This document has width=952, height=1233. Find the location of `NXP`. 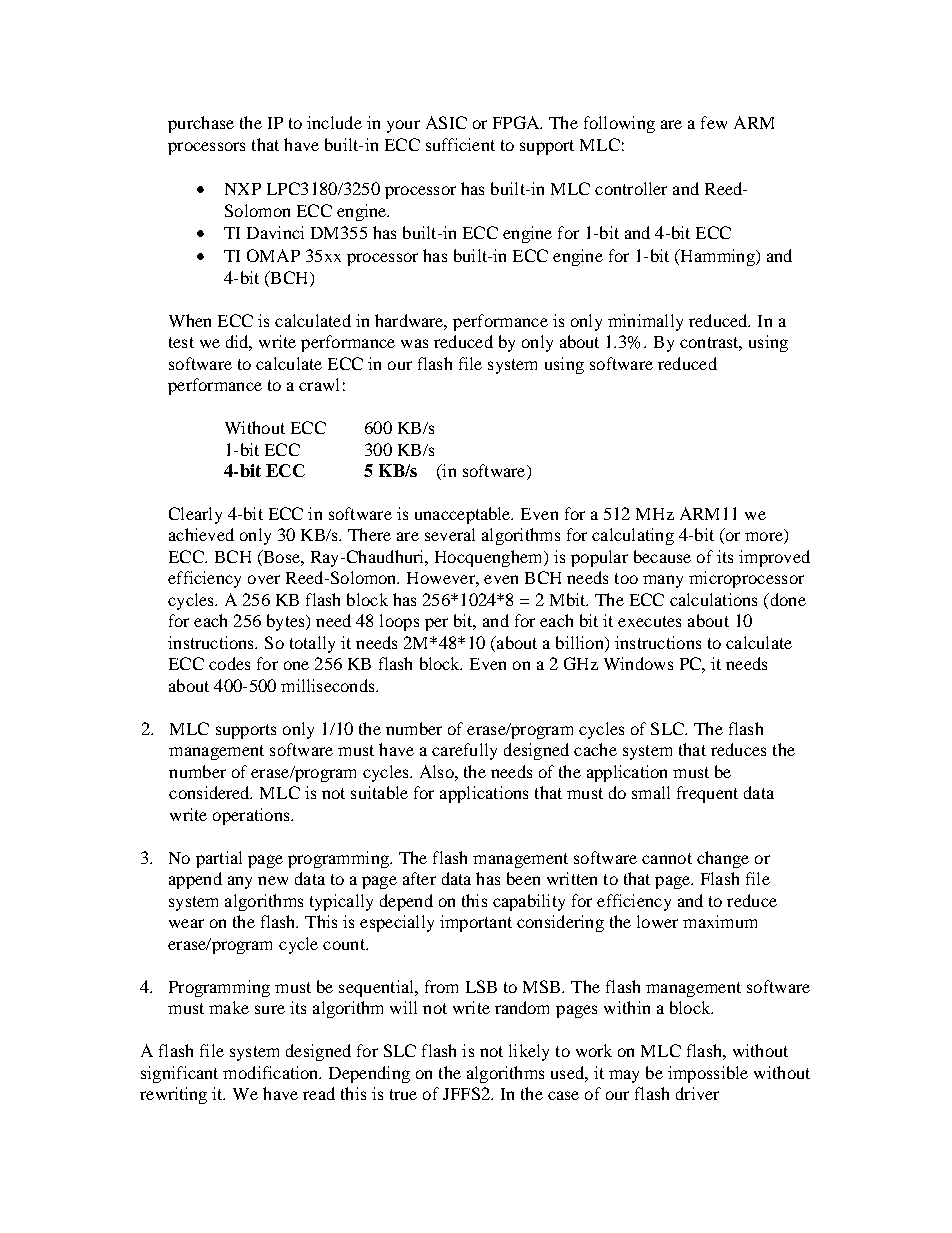

NXP is located at coordinates (243, 189).
